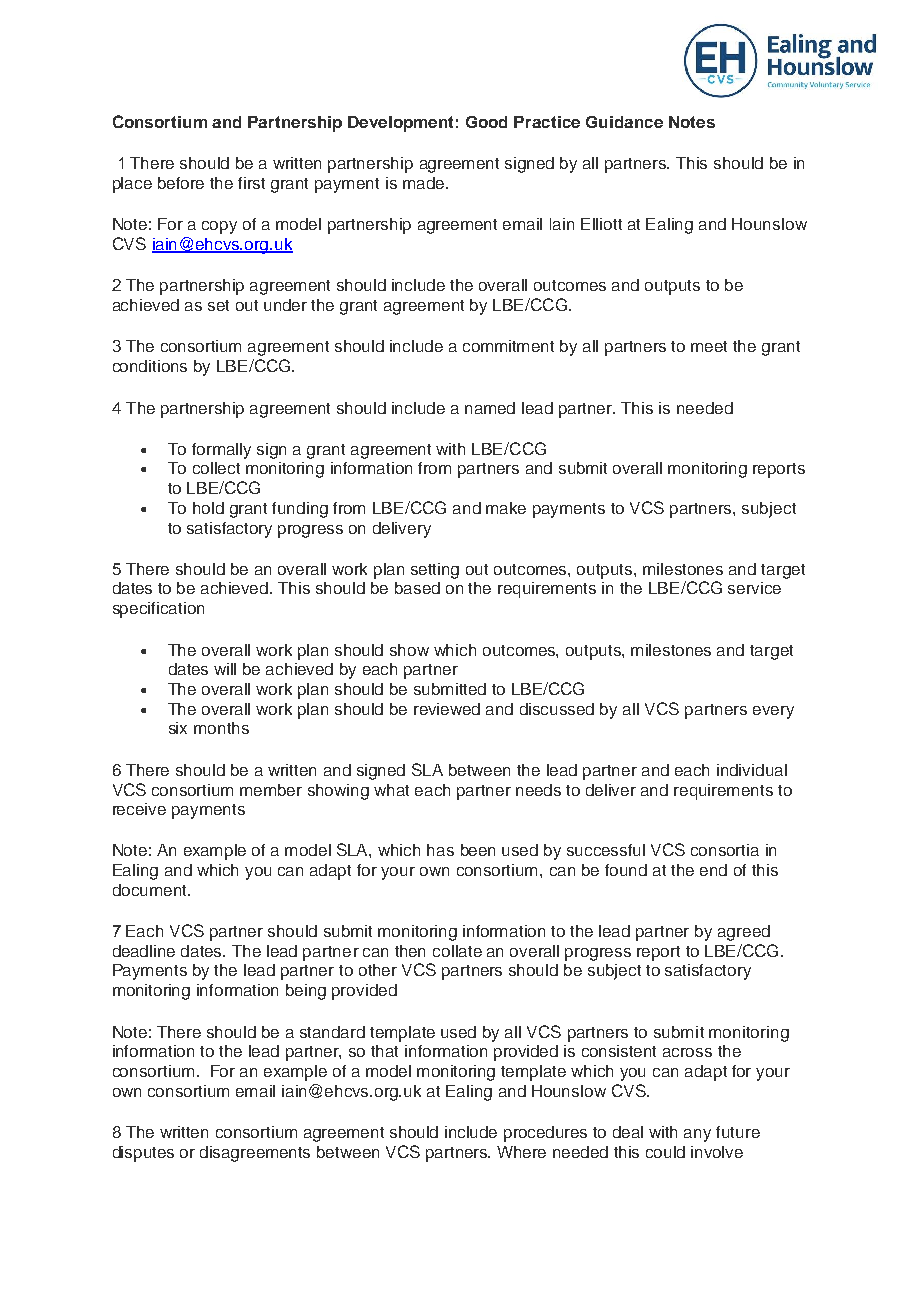  What do you see at coordinates (181, 183) in the screenshot?
I see `before` at bounding box center [181, 183].
